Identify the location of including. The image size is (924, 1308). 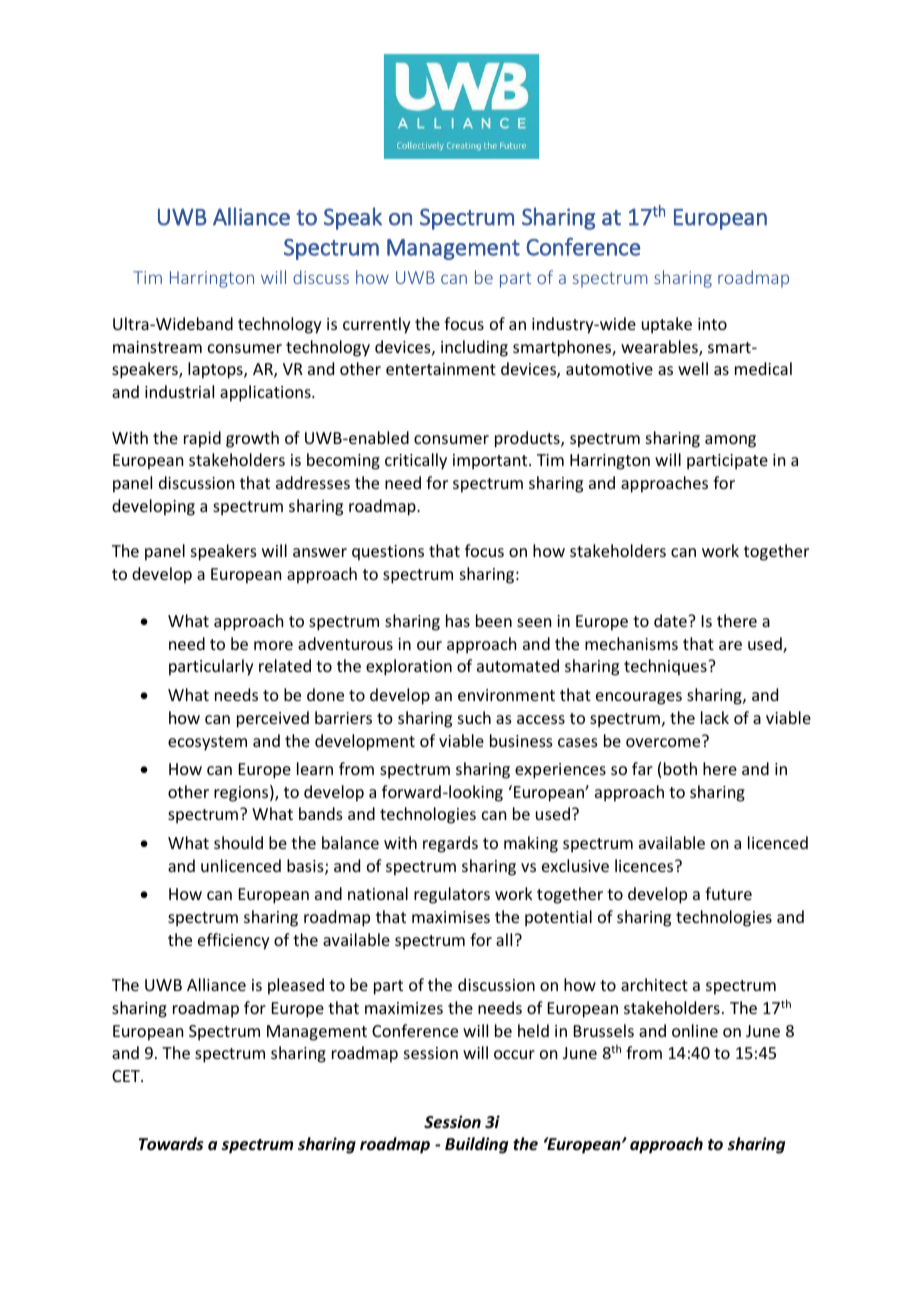
(474, 348).
